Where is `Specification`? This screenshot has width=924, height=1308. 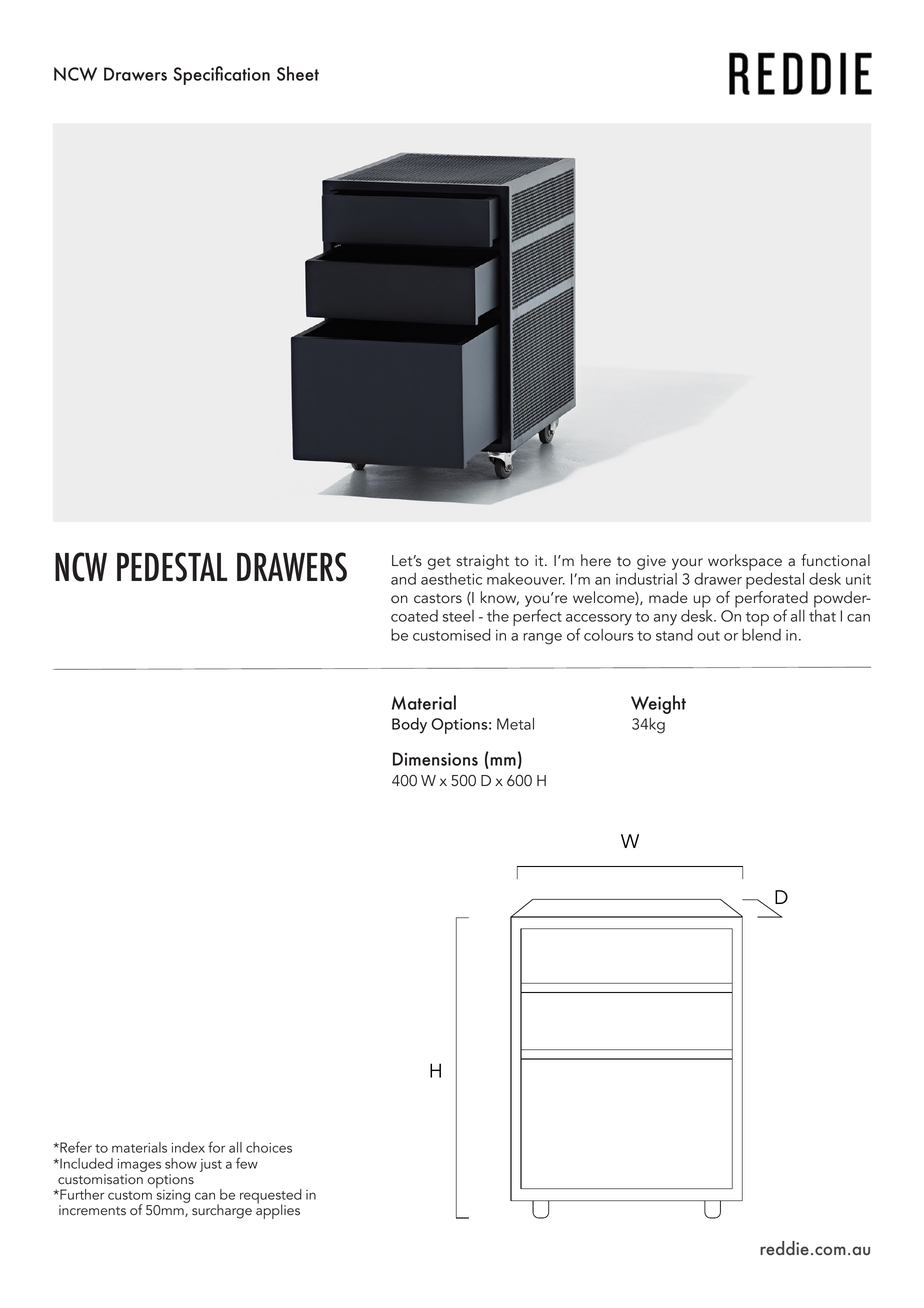
Specification is located at coordinates (221, 75).
